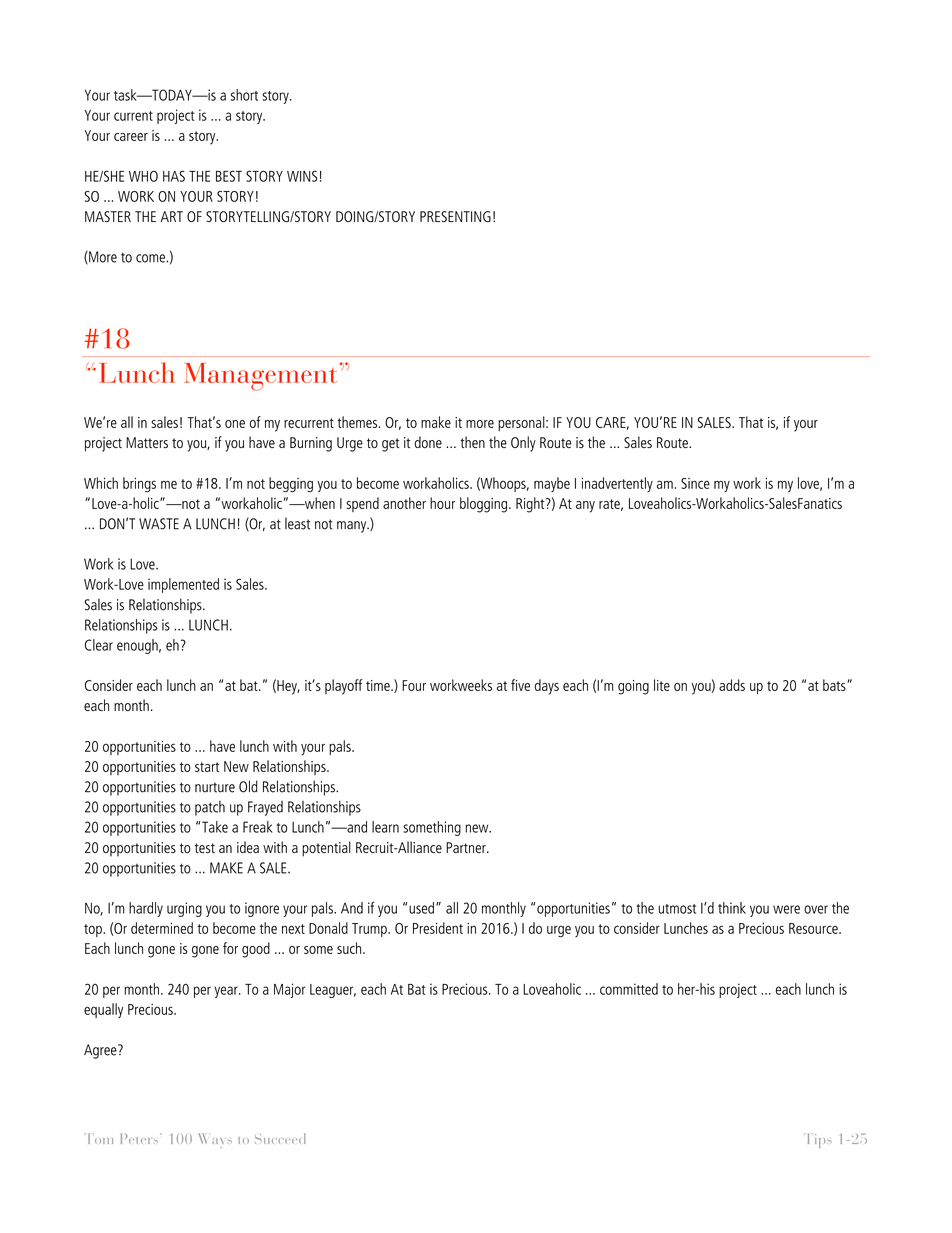 The image size is (952, 1233). I want to click on Ways, so click(215, 1140).
